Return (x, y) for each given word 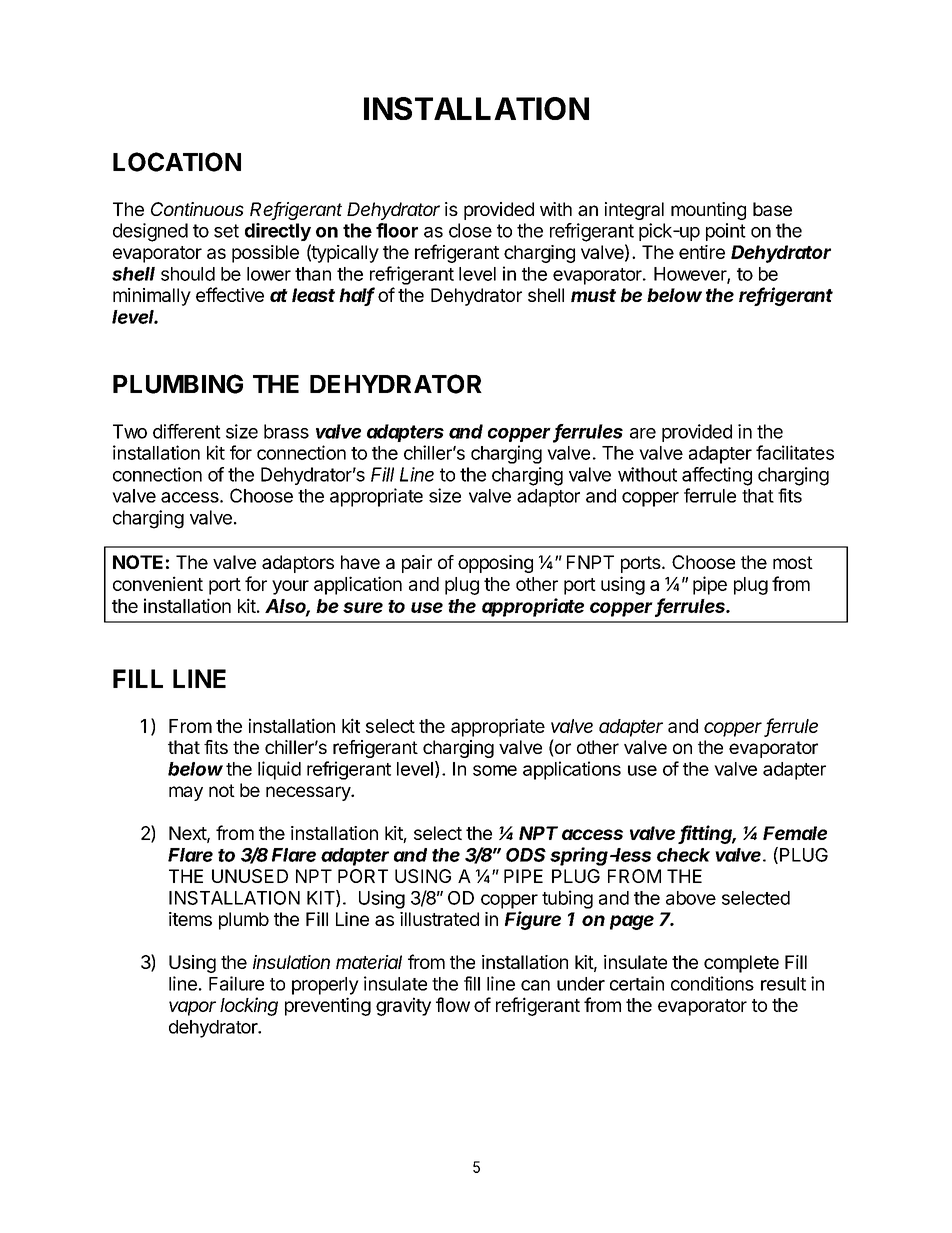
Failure (236, 983)
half (357, 296)
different (187, 431)
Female (795, 833)
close (470, 230)
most (793, 562)
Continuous (197, 209)
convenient (158, 583)
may (186, 793)
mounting (708, 211)
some (495, 770)
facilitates (795, 452)
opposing (495, 564)
